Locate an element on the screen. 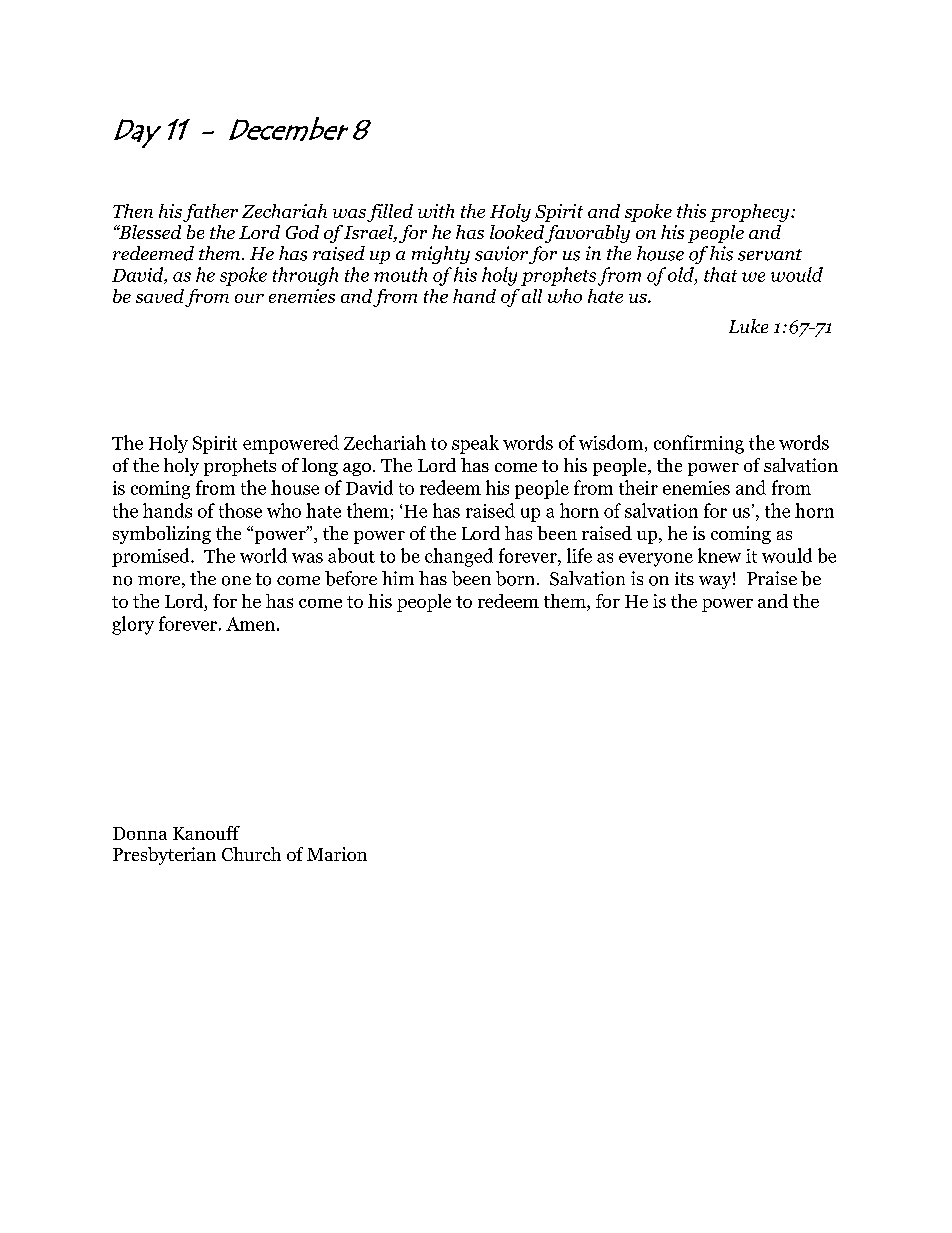  its is located at coordinates (684, 578).
